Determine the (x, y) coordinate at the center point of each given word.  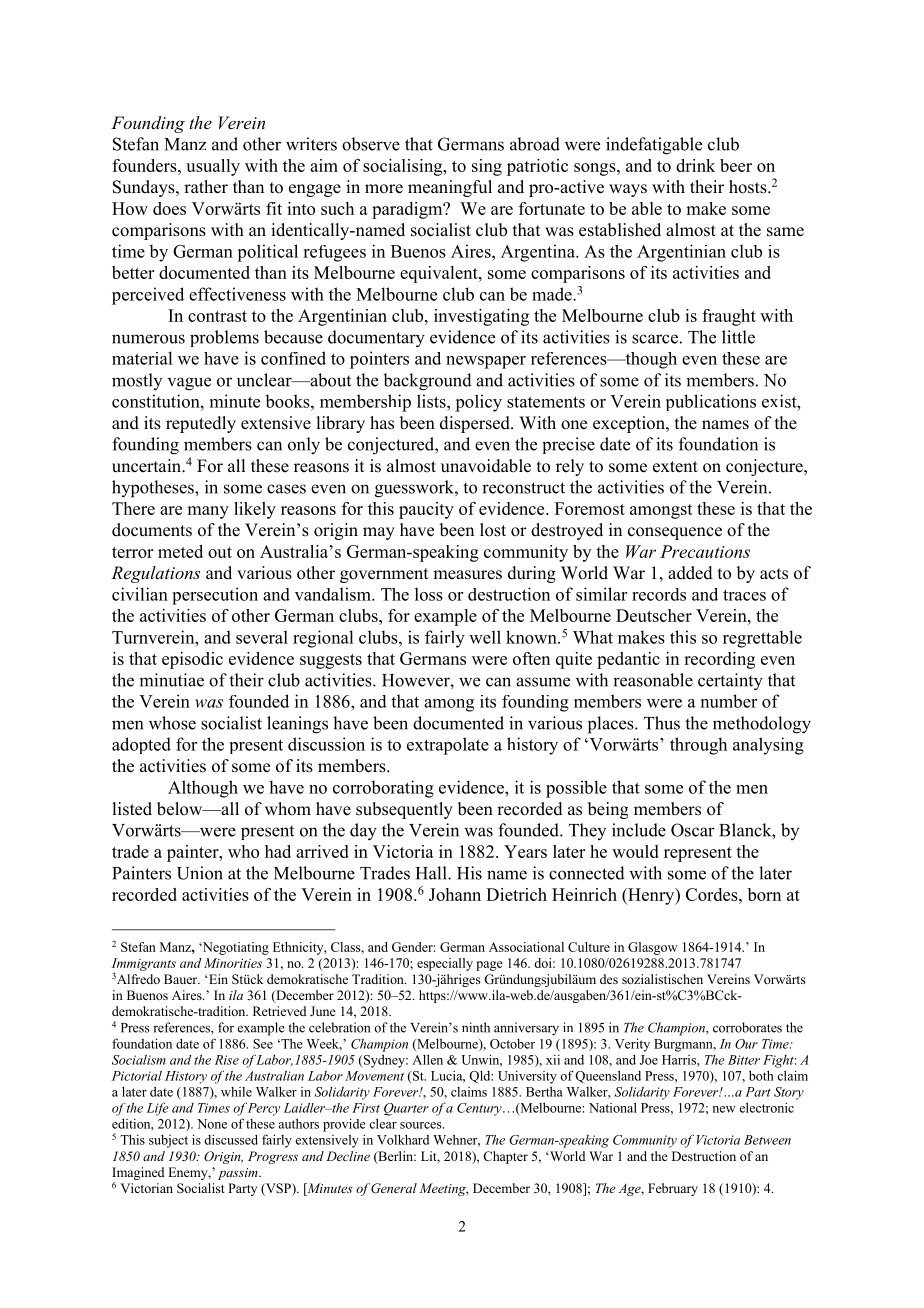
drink (695, 165)
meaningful (450, 188)
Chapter (505, 1157)
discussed (231, 1139)
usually (213, 167)
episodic (192, 660)
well (485, 637)
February (673, 1189)
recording (719, 660)
